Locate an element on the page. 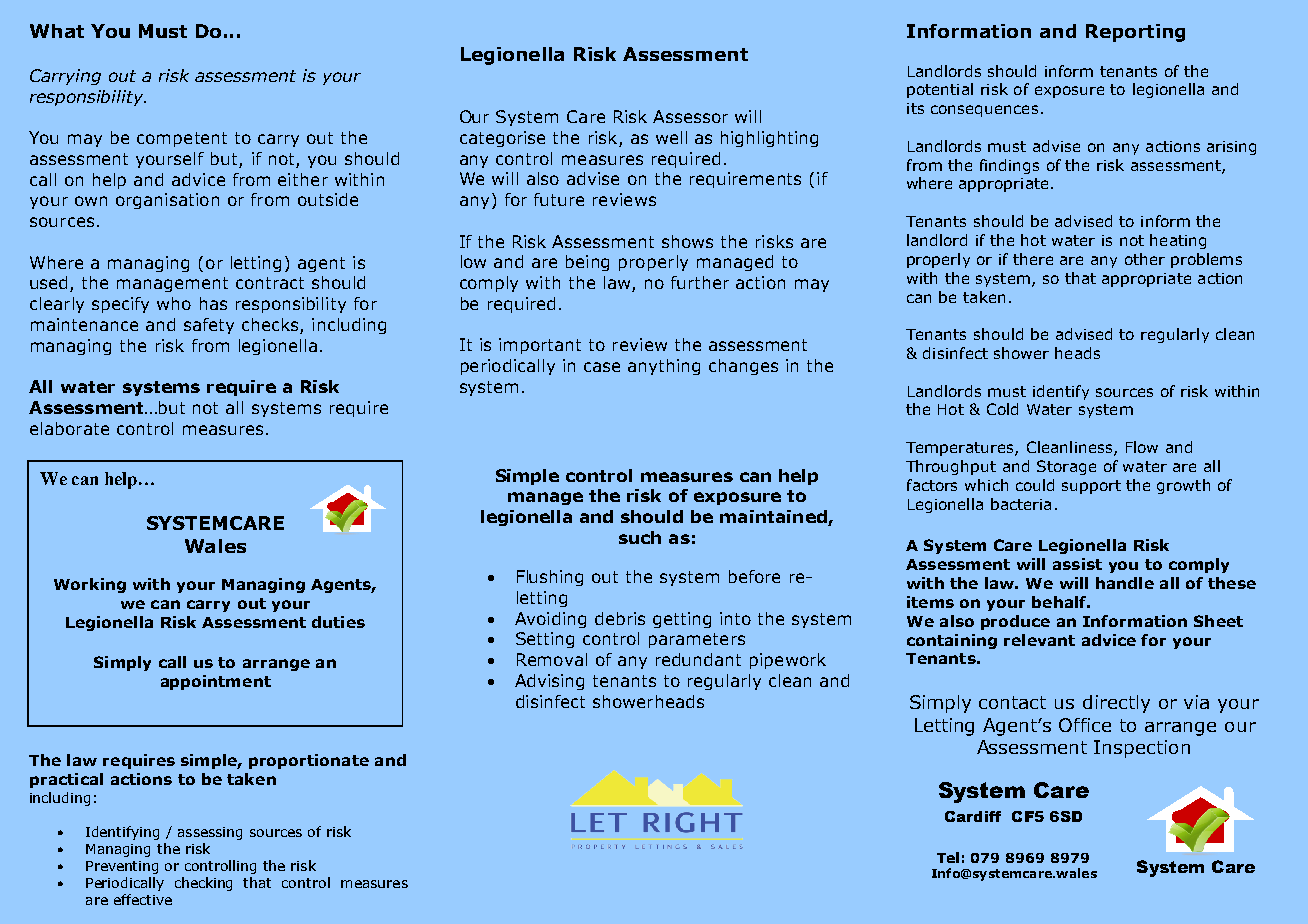  Reporting is located at coordinates (1135, 33).
